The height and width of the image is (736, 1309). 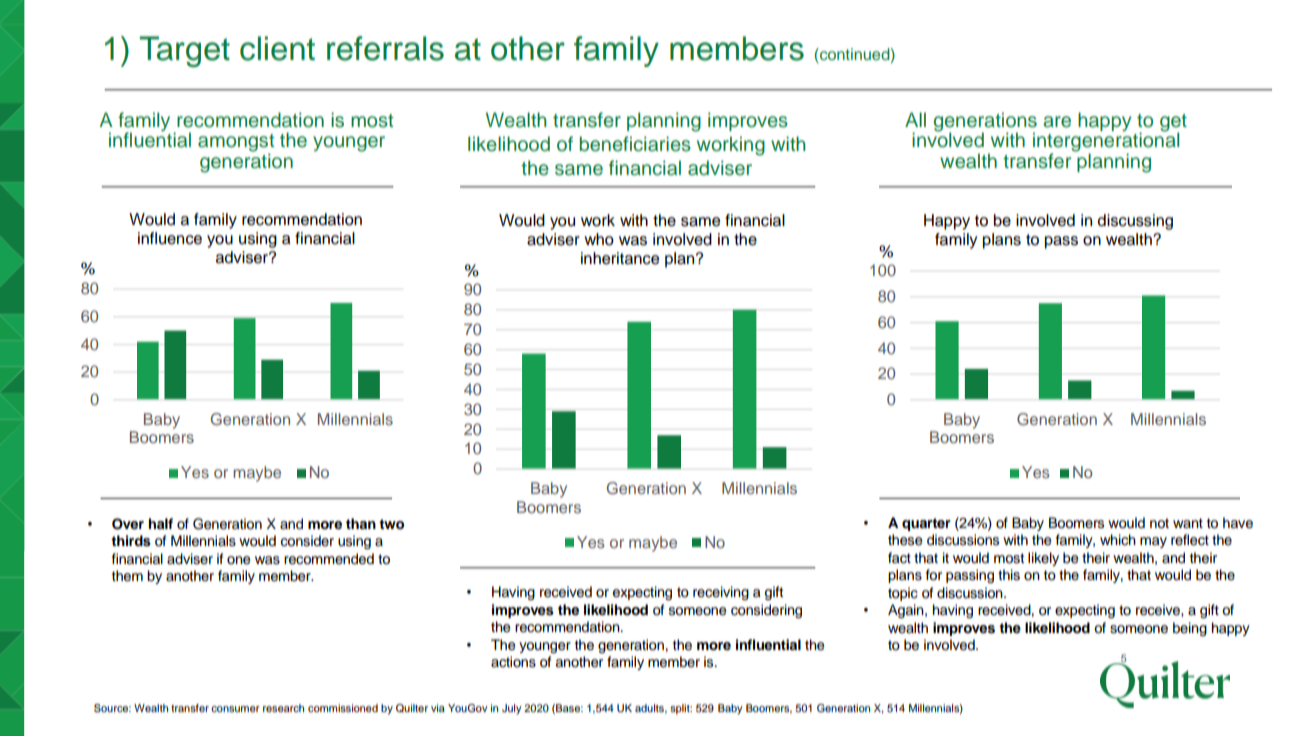 What do you see at coordinates (620, 258) in the image?
I see `inheritance` at bounding box center [620, 258].
